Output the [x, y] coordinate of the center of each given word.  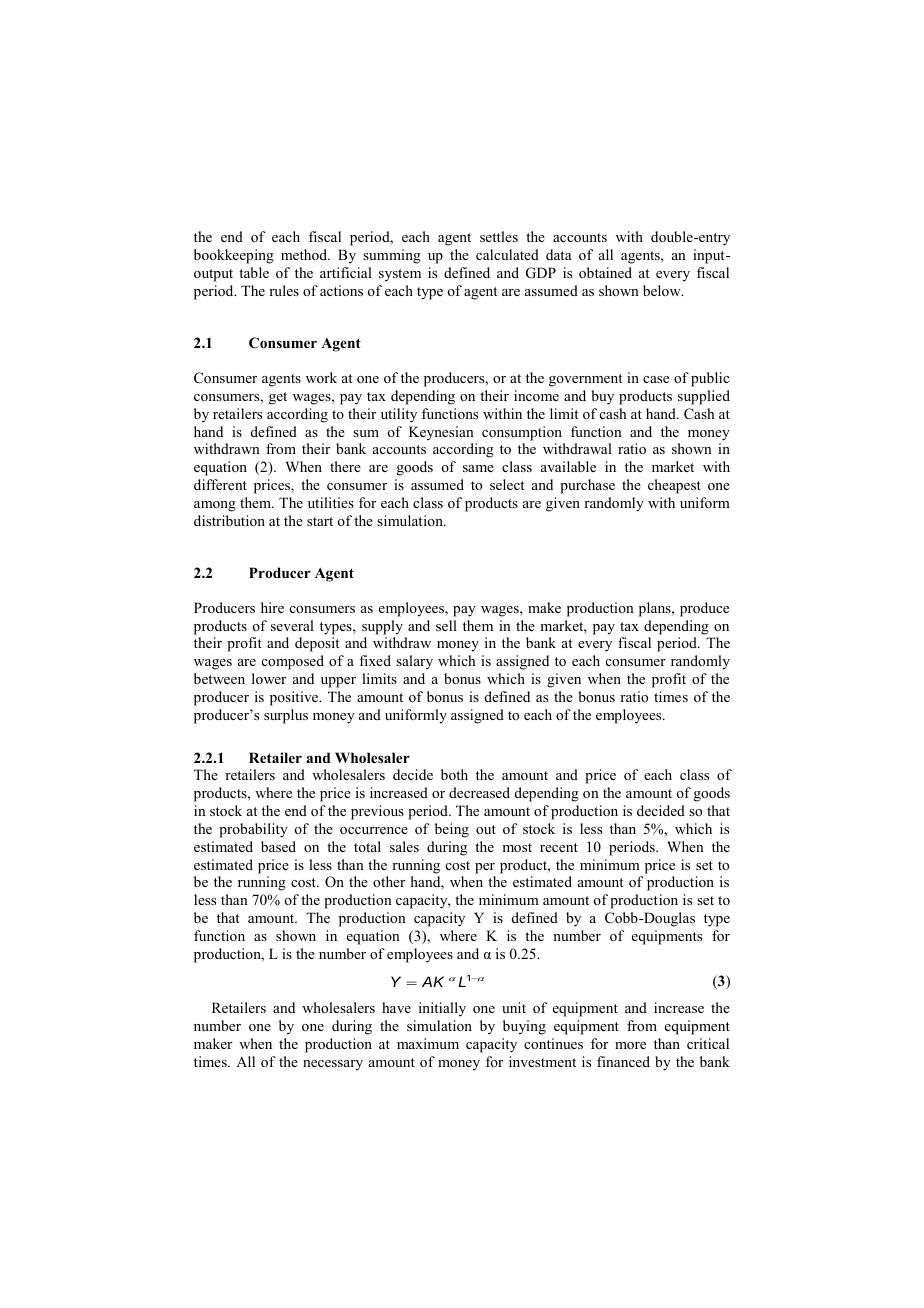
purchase [587, 486]
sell [446, 625]
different [220, 484]
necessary [333, 1065]
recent [559, 847]
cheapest [674, 486]
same [478, 468]
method [305, 254]
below [663, 290]
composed [293, 662]
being [452, 830]
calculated [507, 254]
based [278, 846]
